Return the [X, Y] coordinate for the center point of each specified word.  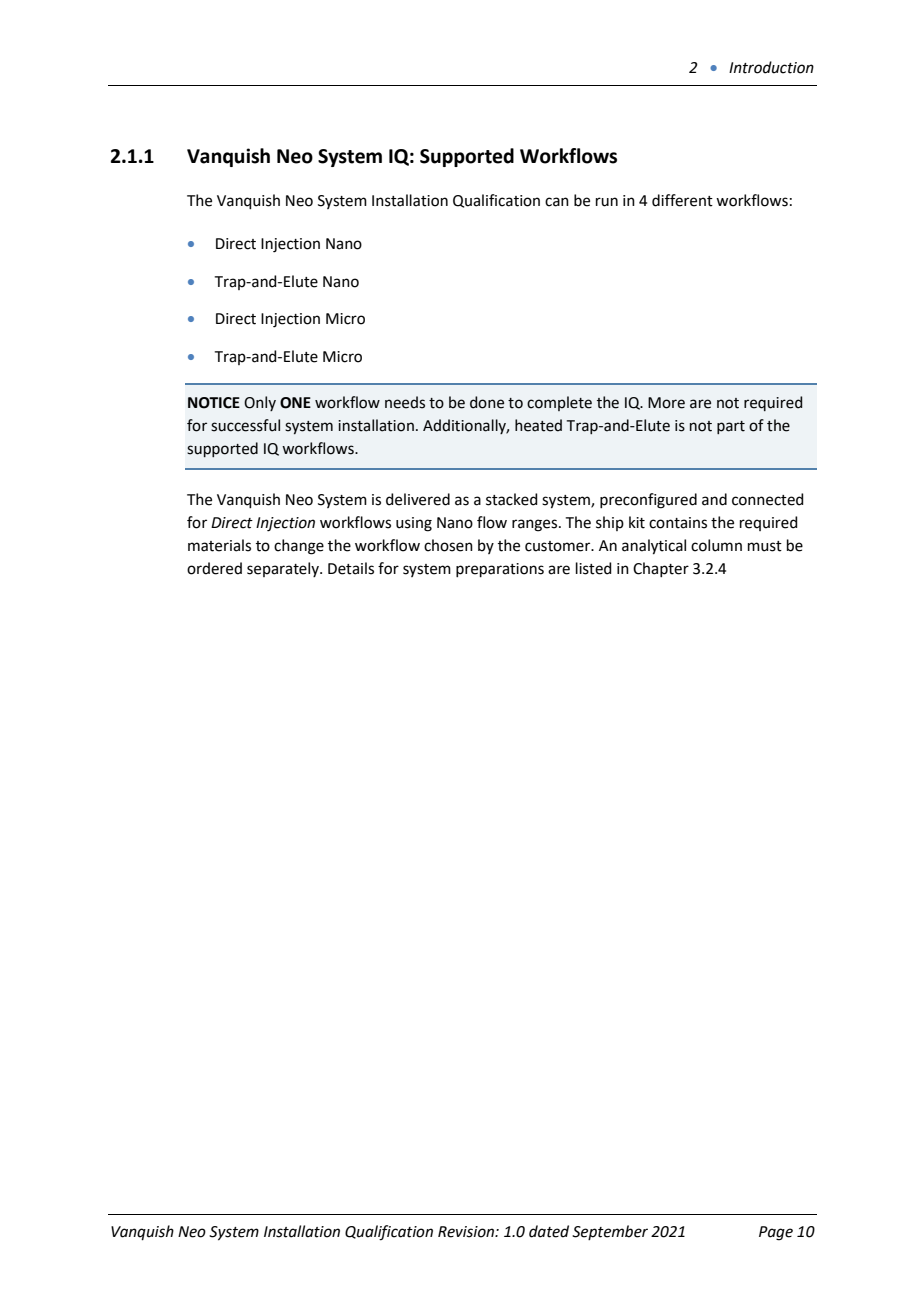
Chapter [661, 569]
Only [260, 403]
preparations [500, 570]
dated [549, 1231]
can [557, 202]
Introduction [771, 67]
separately [284, 569]
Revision [467, 1232]
